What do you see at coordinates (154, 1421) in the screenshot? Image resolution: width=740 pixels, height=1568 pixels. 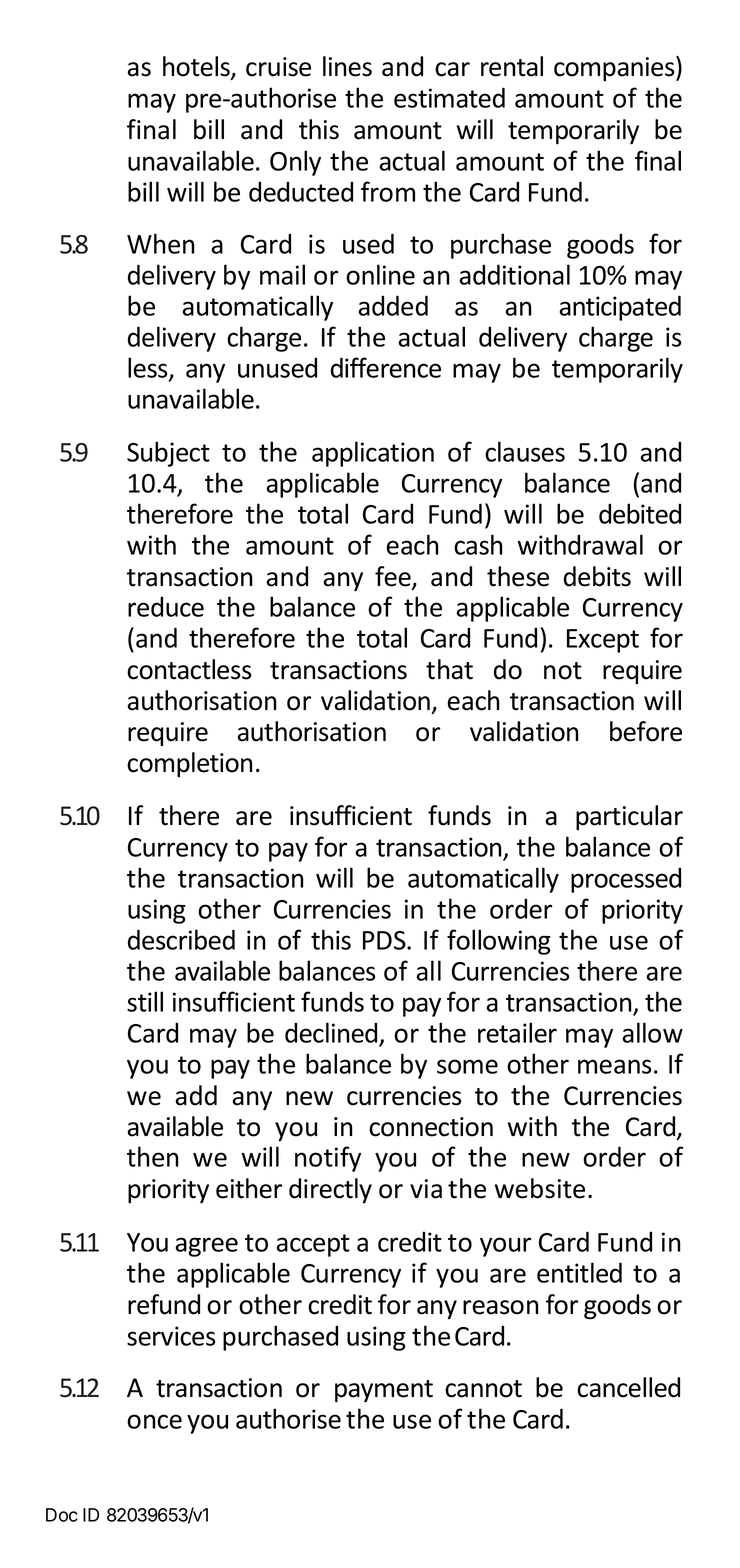 I see `once` at bounding box center [154, 1421].
